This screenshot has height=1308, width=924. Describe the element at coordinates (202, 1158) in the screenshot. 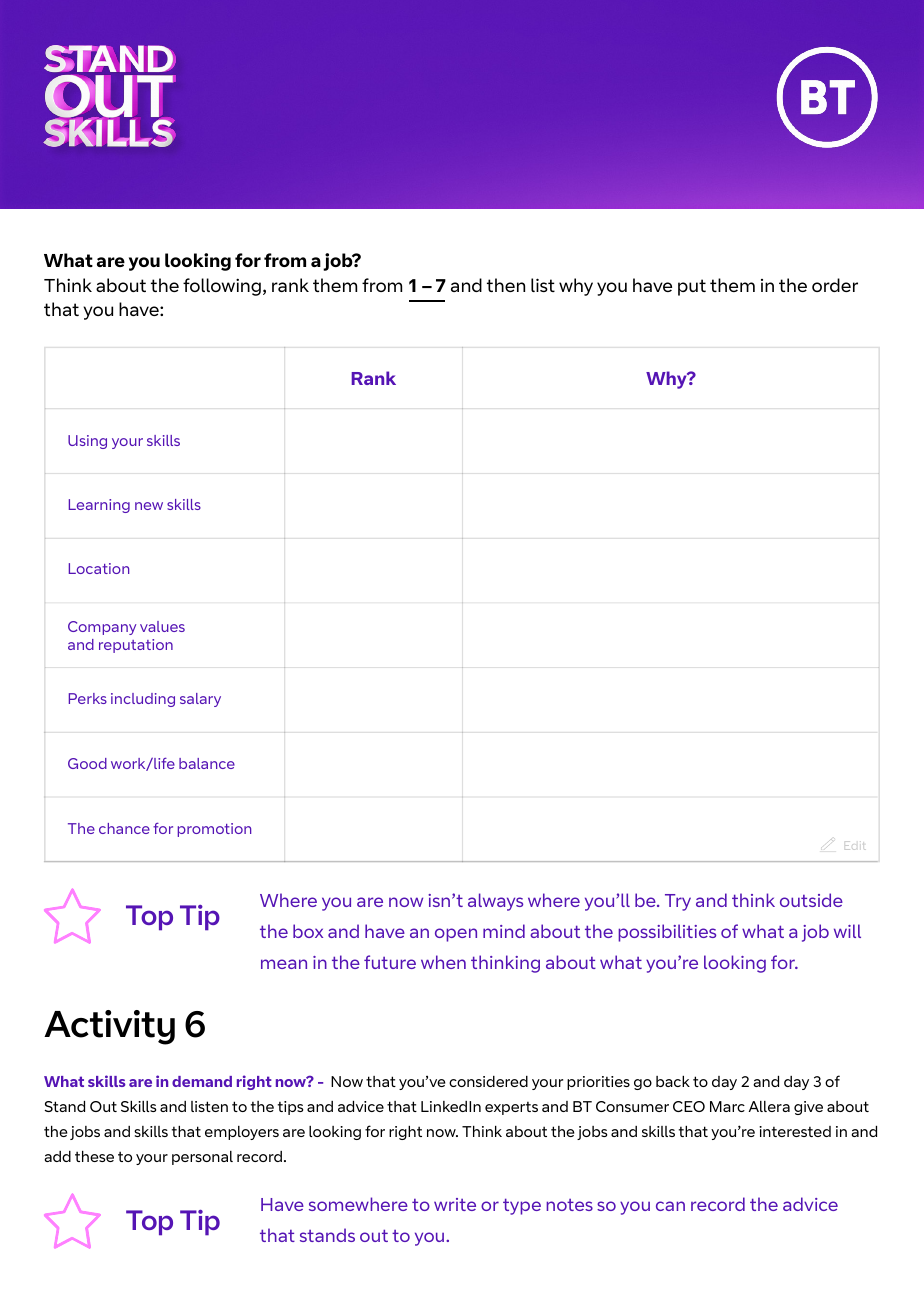

I see `personal` at that location.
